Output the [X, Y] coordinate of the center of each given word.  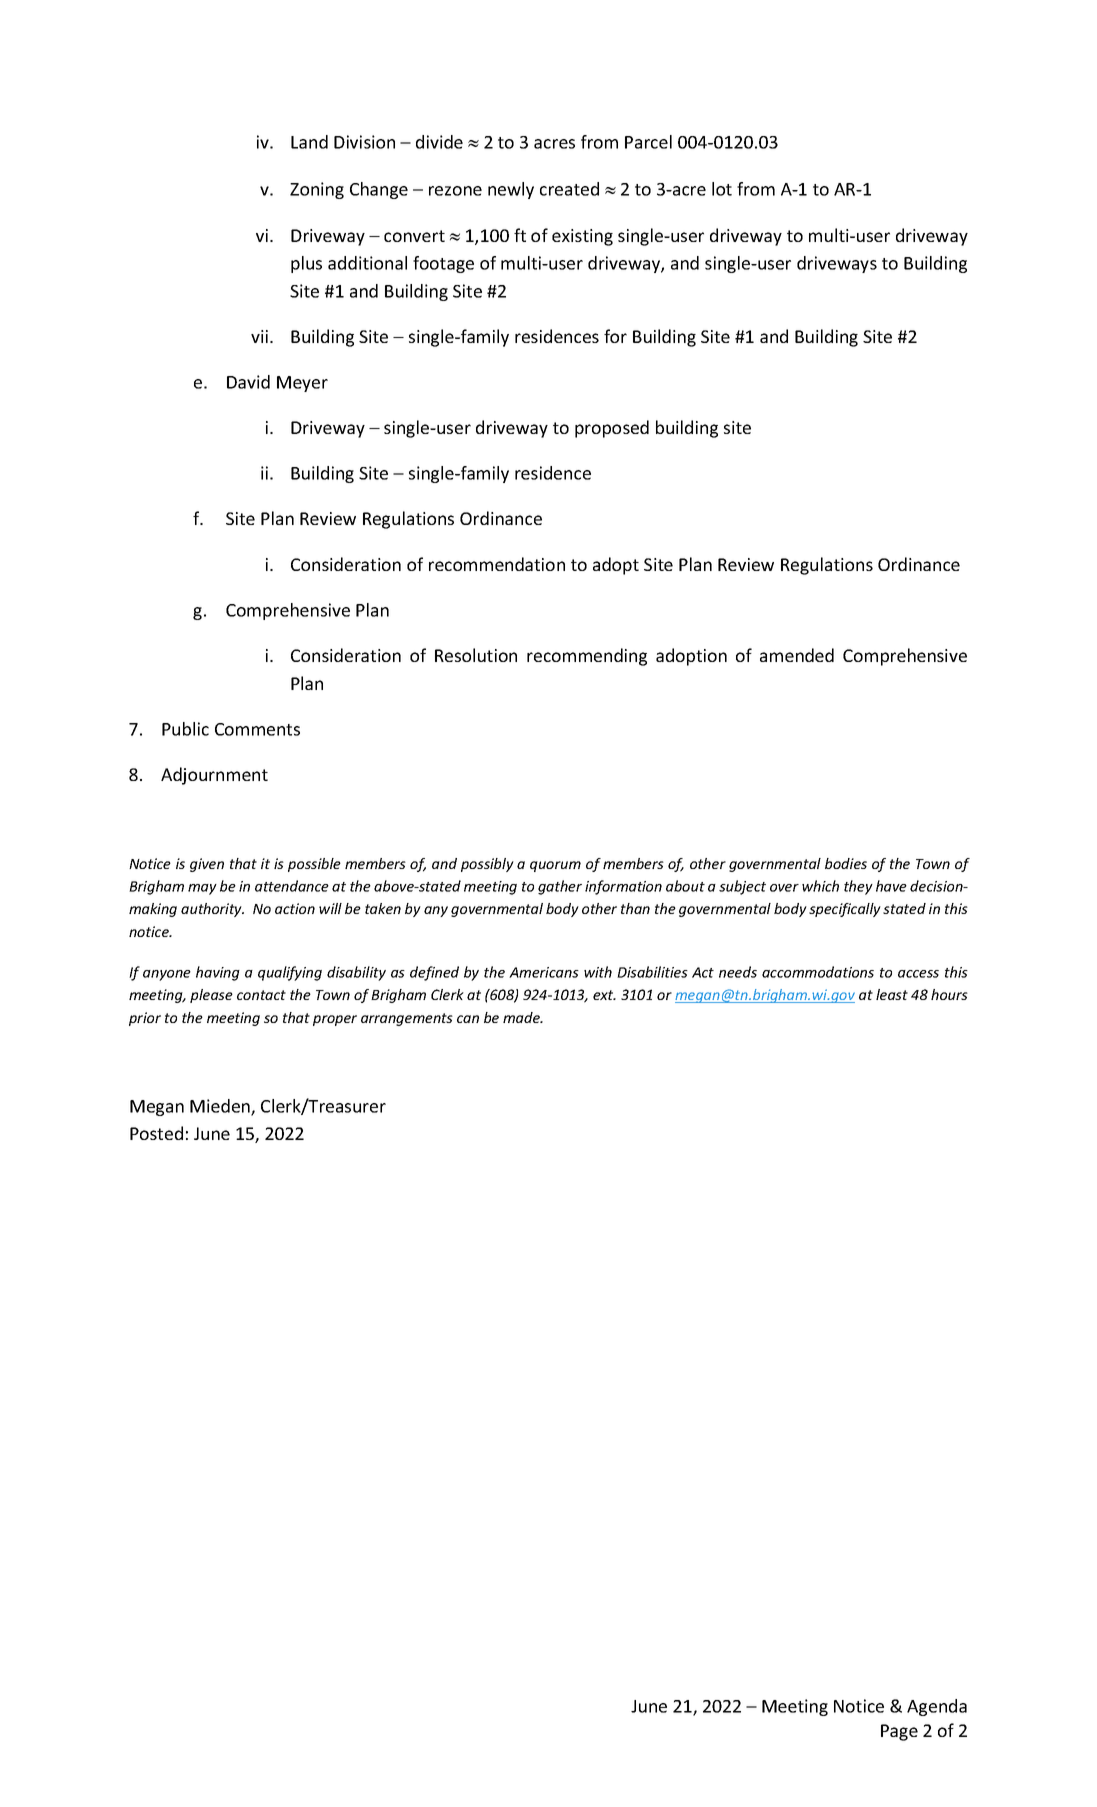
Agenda [937, 1707]
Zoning [317, 190]
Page [899, 1732]
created [569, 189]
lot [722, 189]
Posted [156, 1133]
